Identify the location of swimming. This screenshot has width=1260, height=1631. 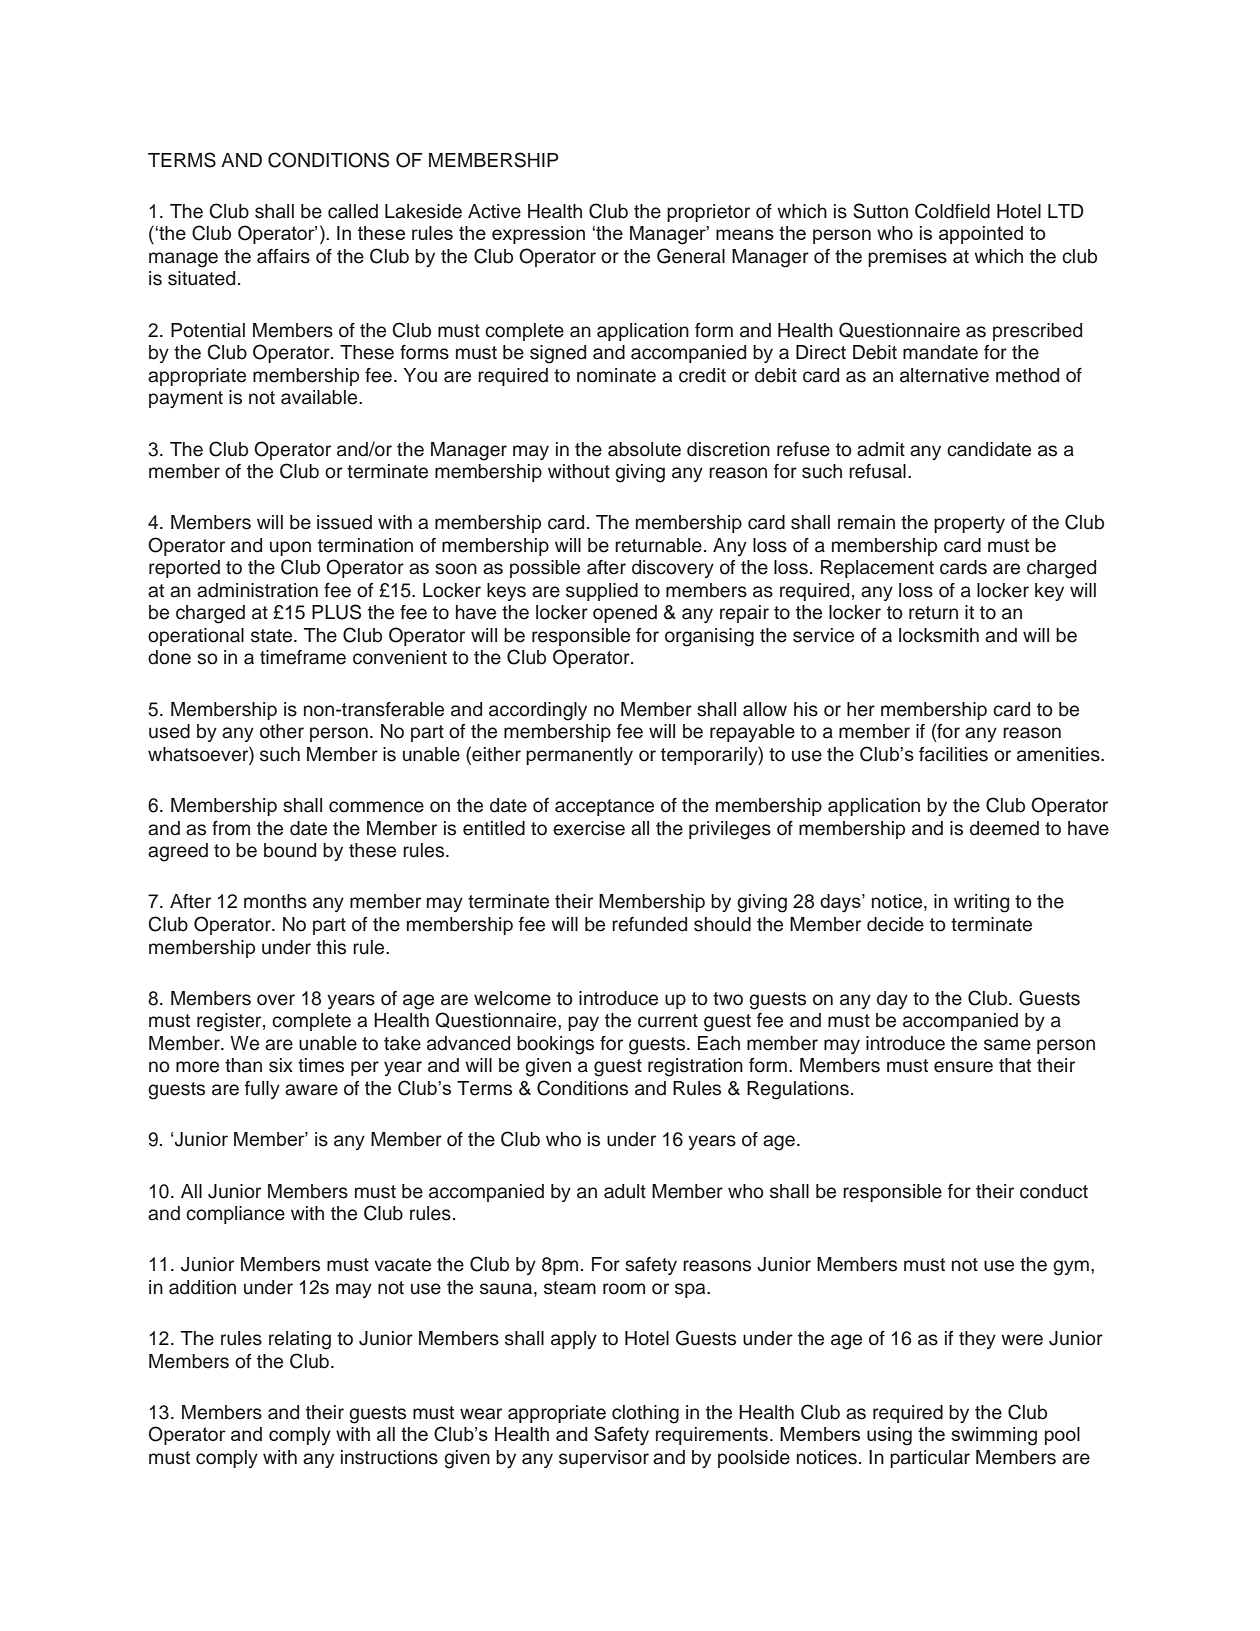
(994, 1436).
